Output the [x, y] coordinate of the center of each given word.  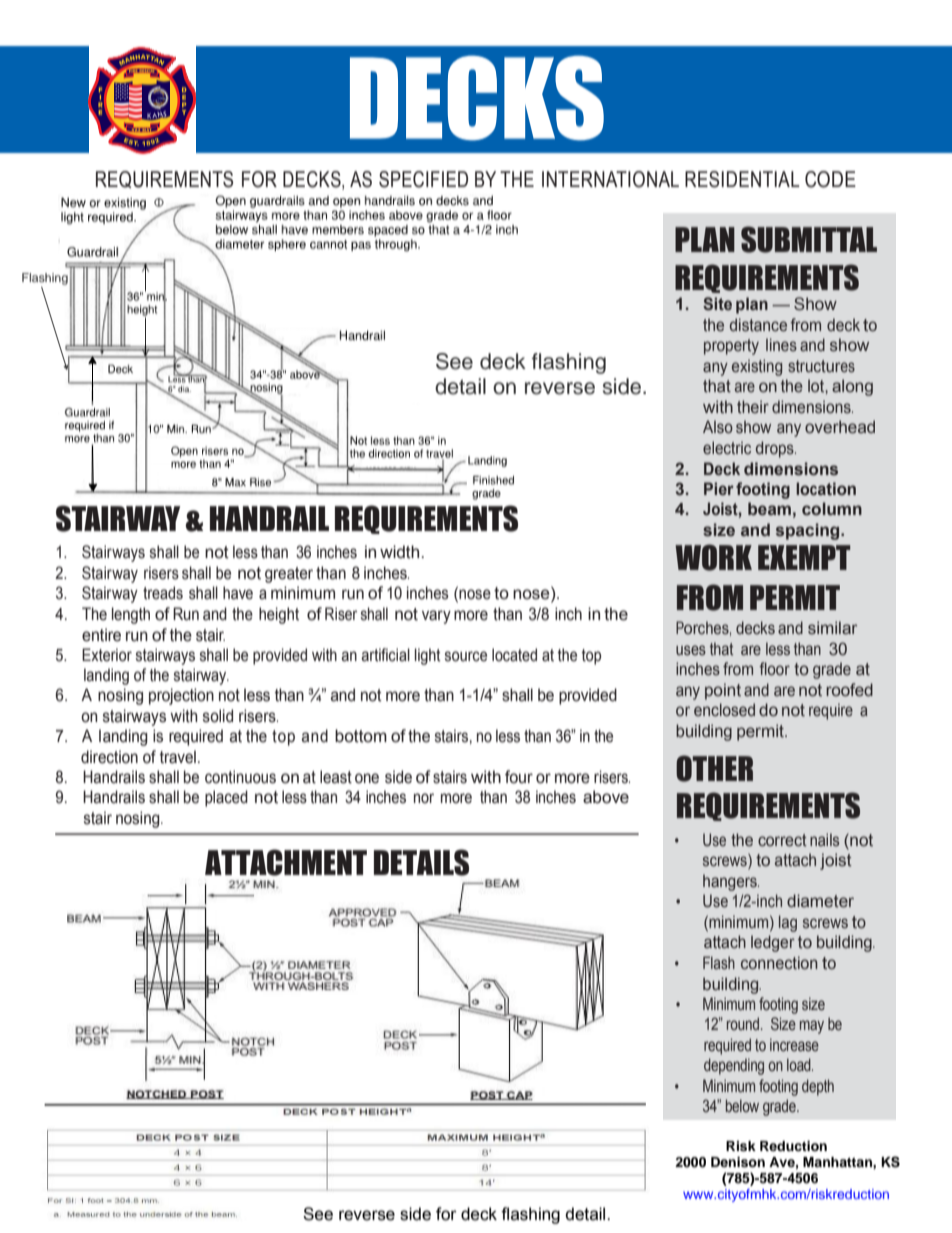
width [401, 552]
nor [424, 798]
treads [163, 593]
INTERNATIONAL [610, 179]
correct [782, 840]
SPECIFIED [423, 179]
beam [769, 509]
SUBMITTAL [809, 239]
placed [226, 798]
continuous [240, 777]
